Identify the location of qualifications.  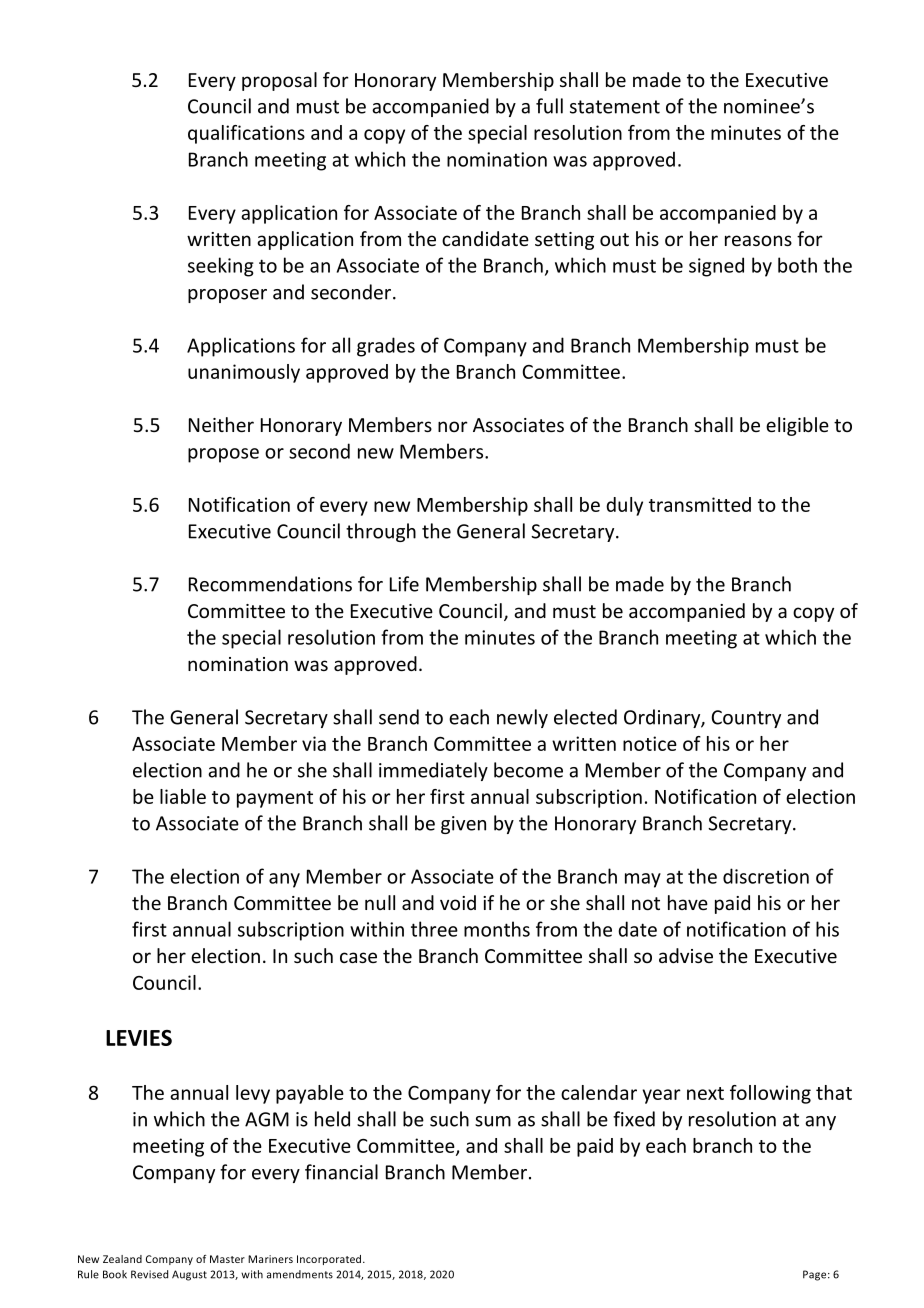
(246, 134).
